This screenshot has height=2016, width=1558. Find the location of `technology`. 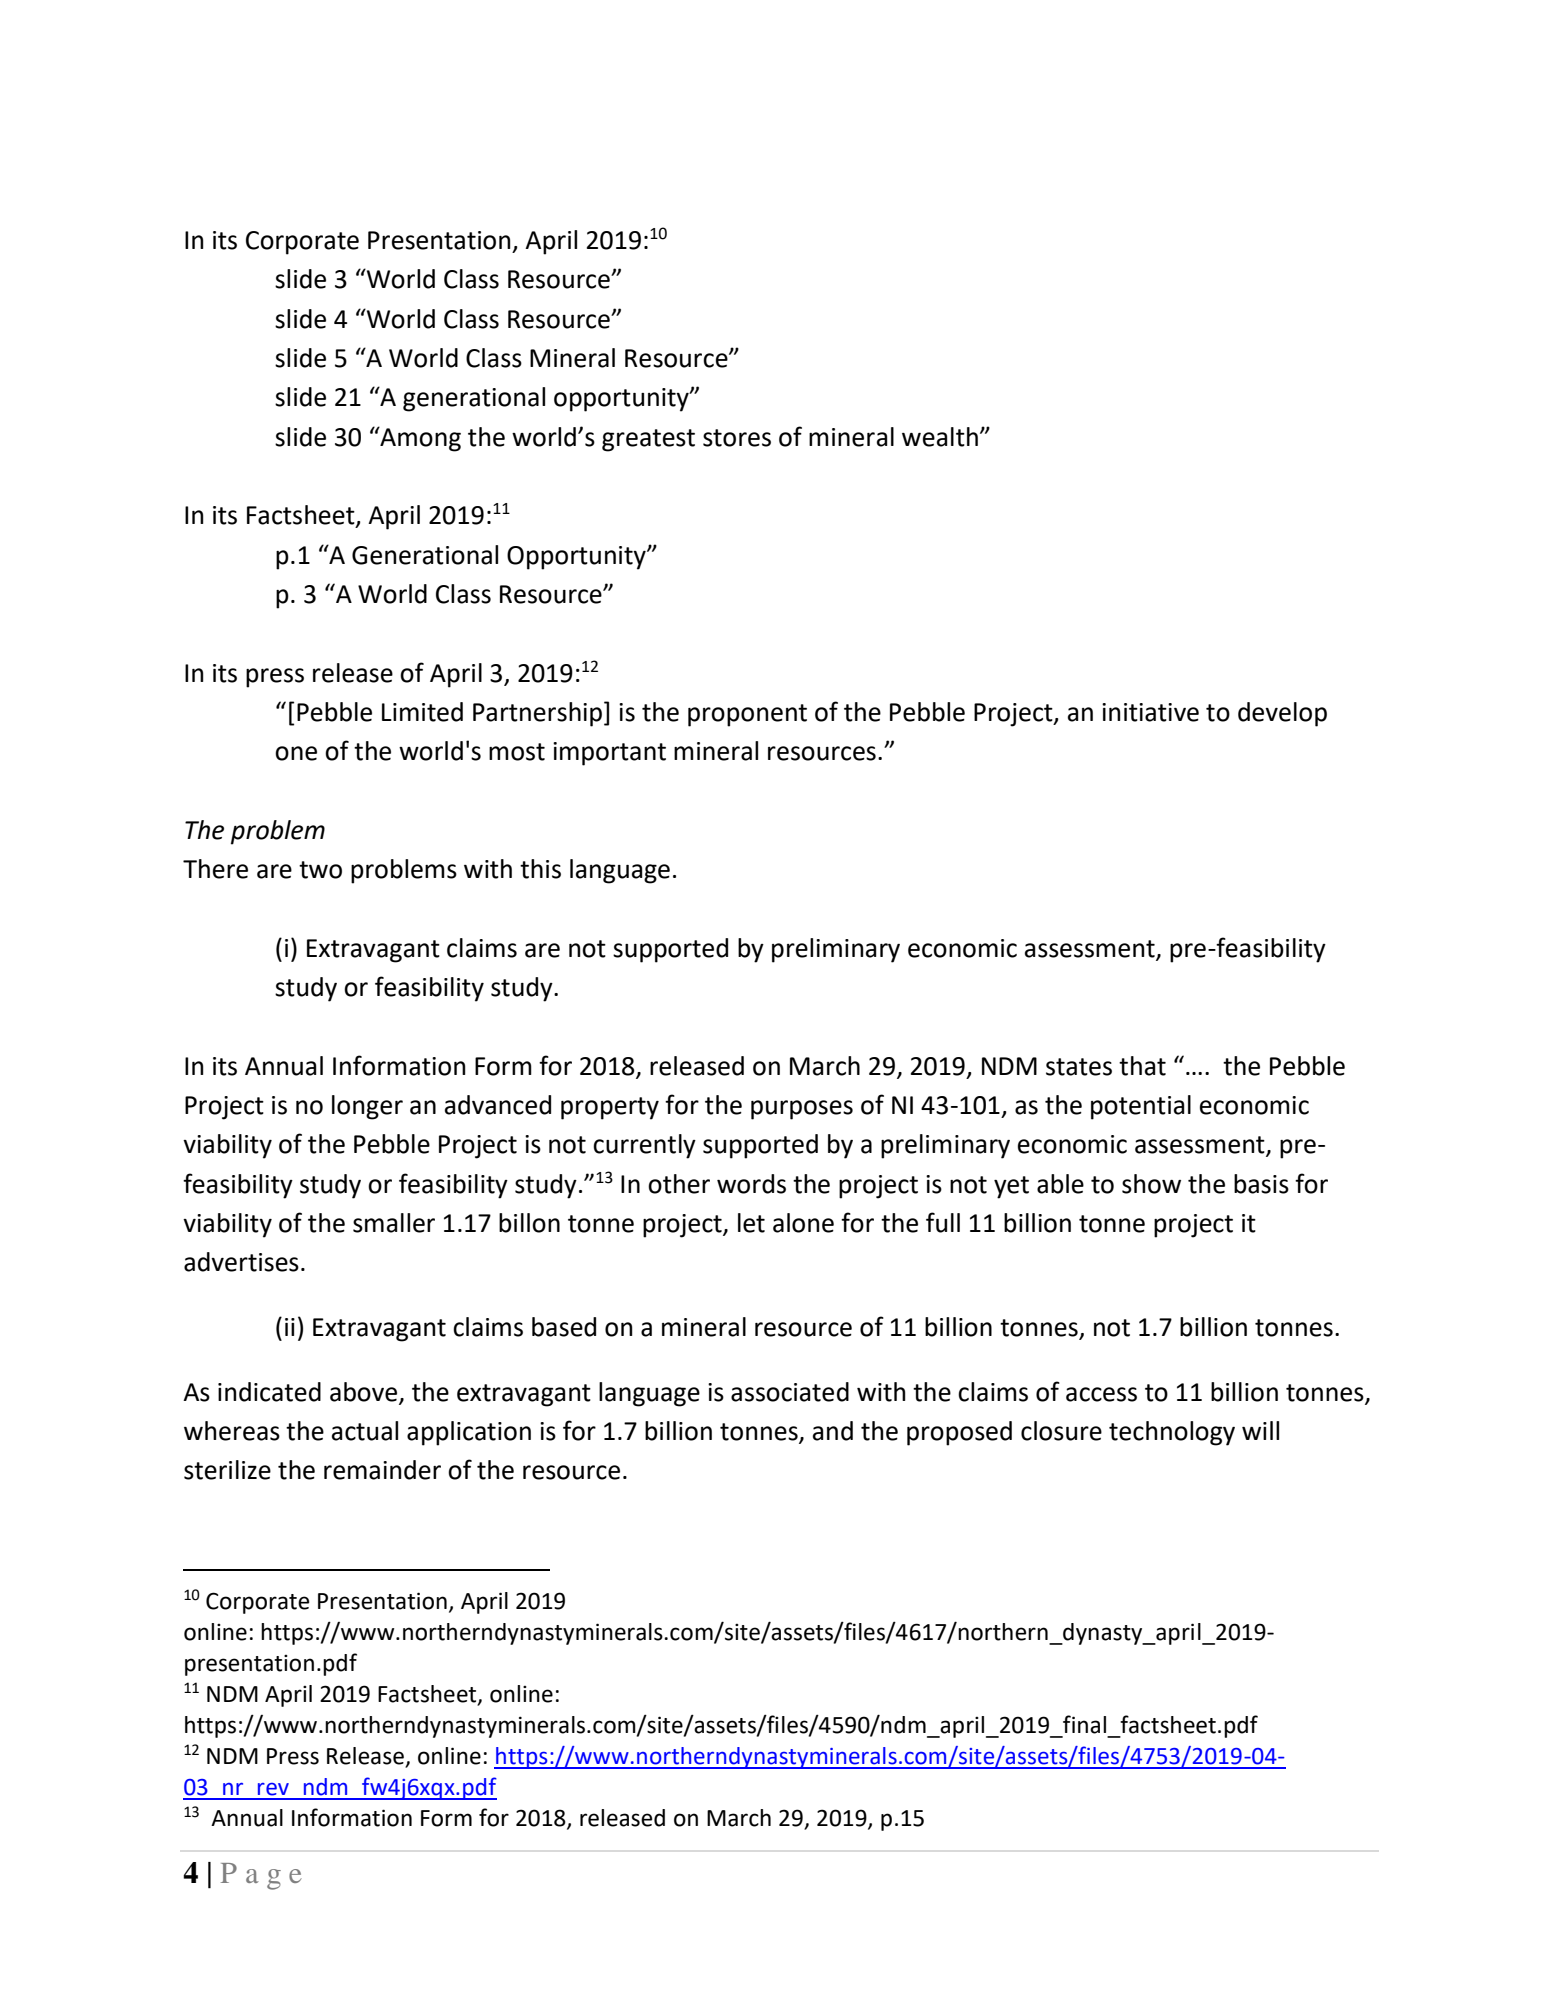

technology is located at coordinates (1172, 1433).
